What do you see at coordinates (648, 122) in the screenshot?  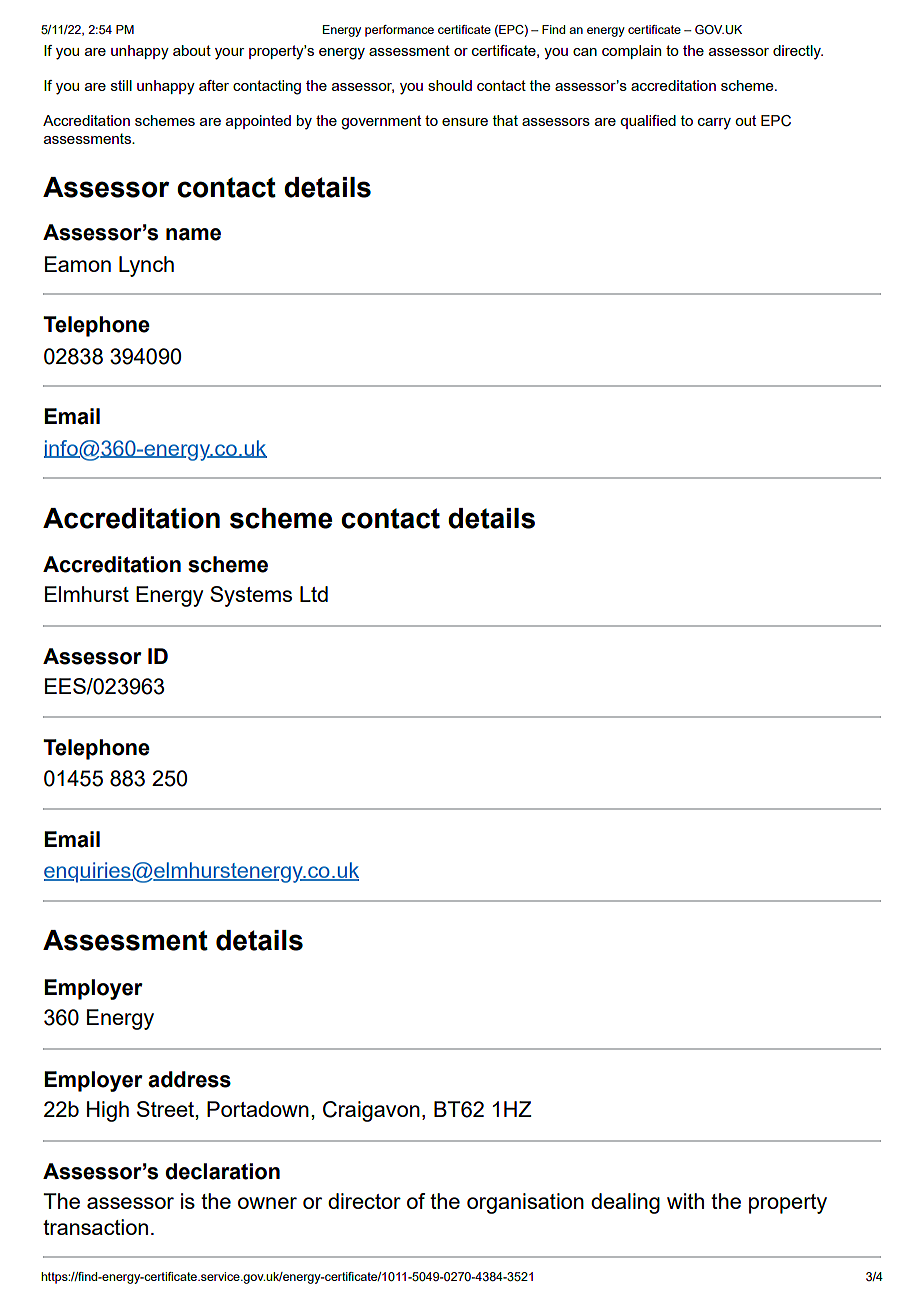 I see `qualified` at bounding box center [648, 122].
